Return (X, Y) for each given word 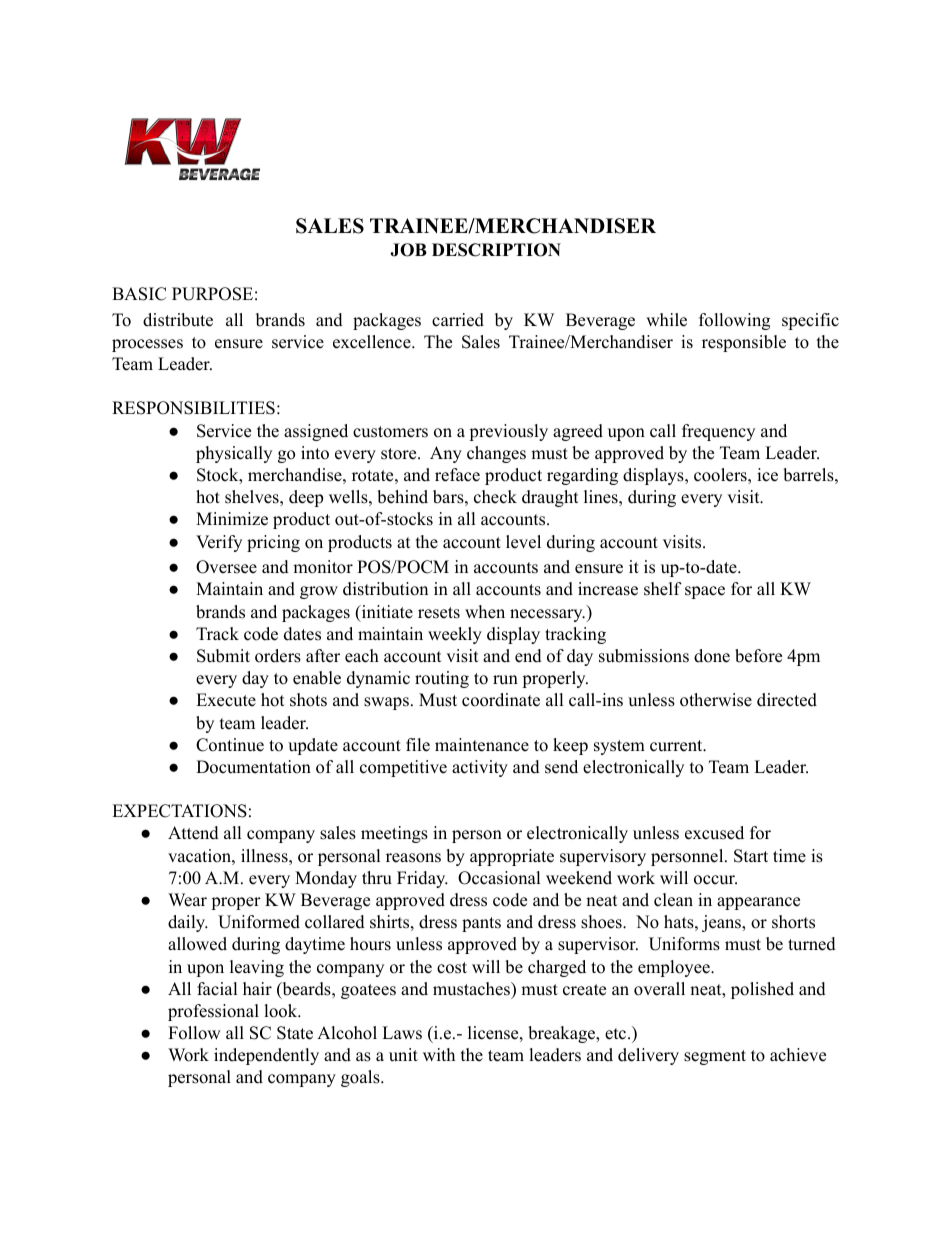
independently (266, 1056)
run (505, 680)
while (666, 320)
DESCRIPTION (496, 250)
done (712, 656)
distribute (178, 320)
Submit (223, 656)
